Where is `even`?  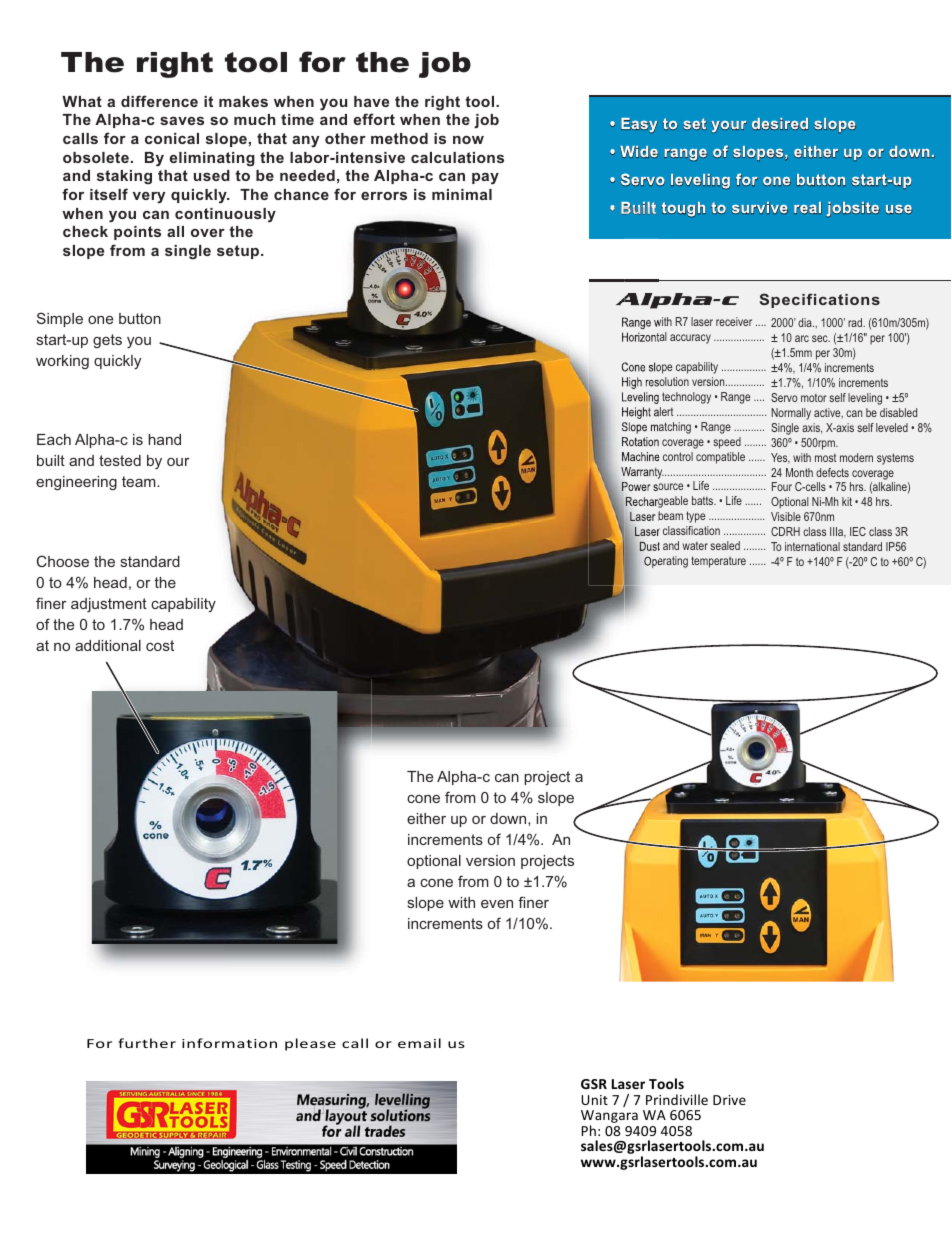
even is located at coordinates (497, 904).
